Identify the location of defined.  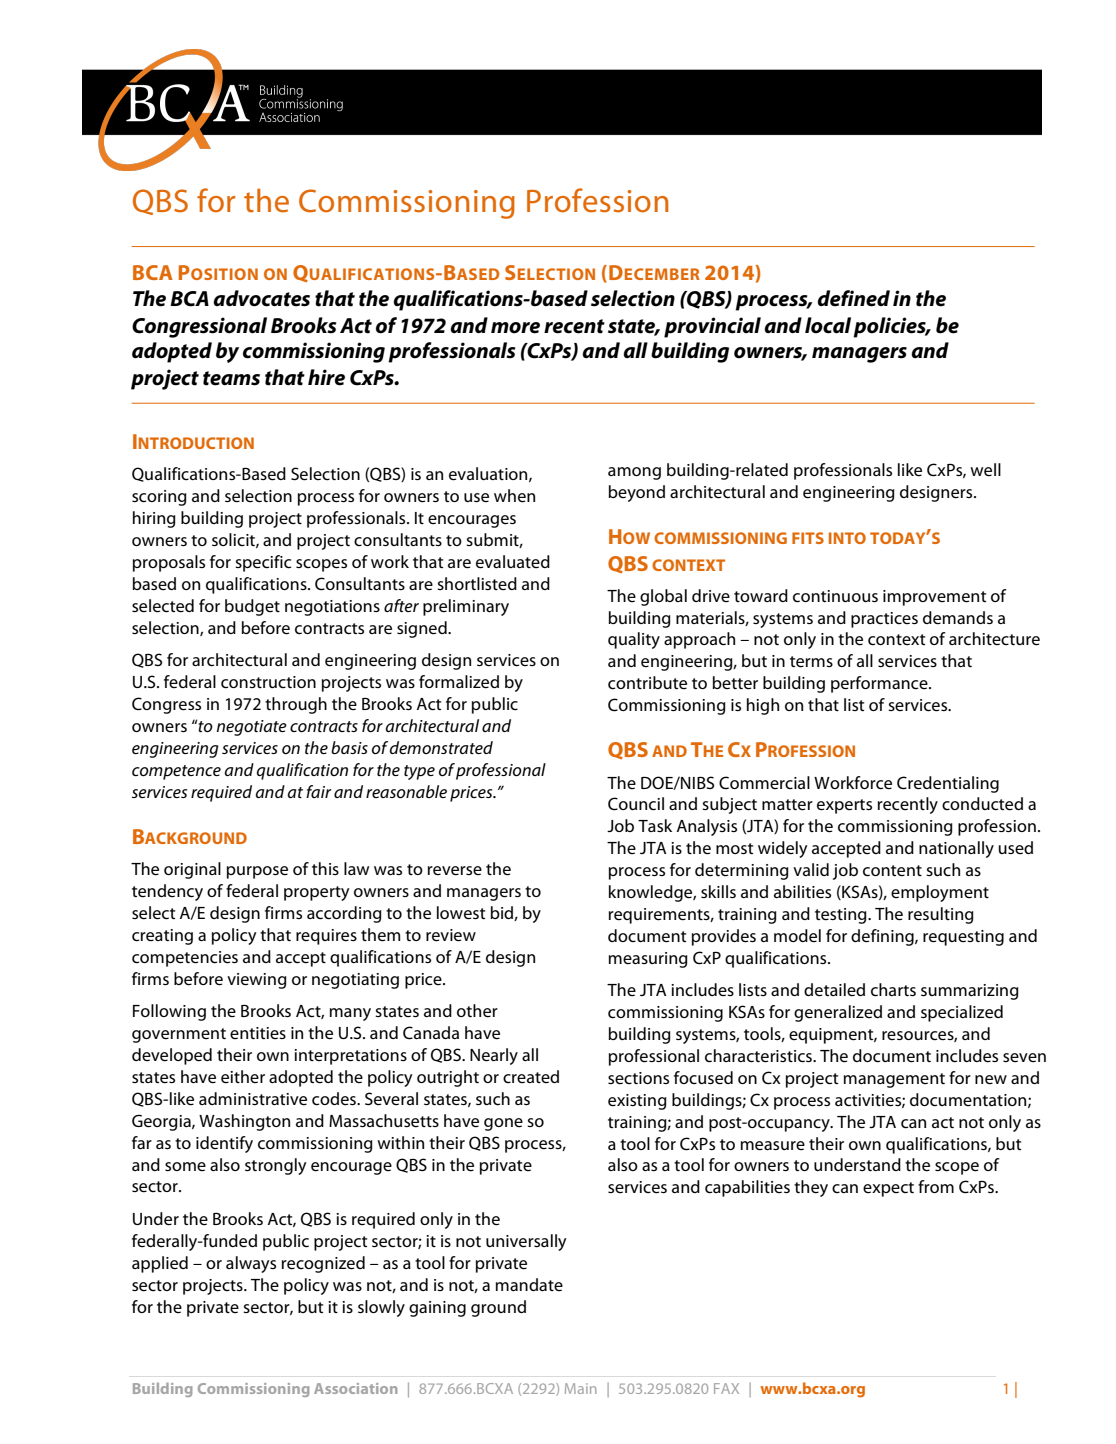
(853, 298).
